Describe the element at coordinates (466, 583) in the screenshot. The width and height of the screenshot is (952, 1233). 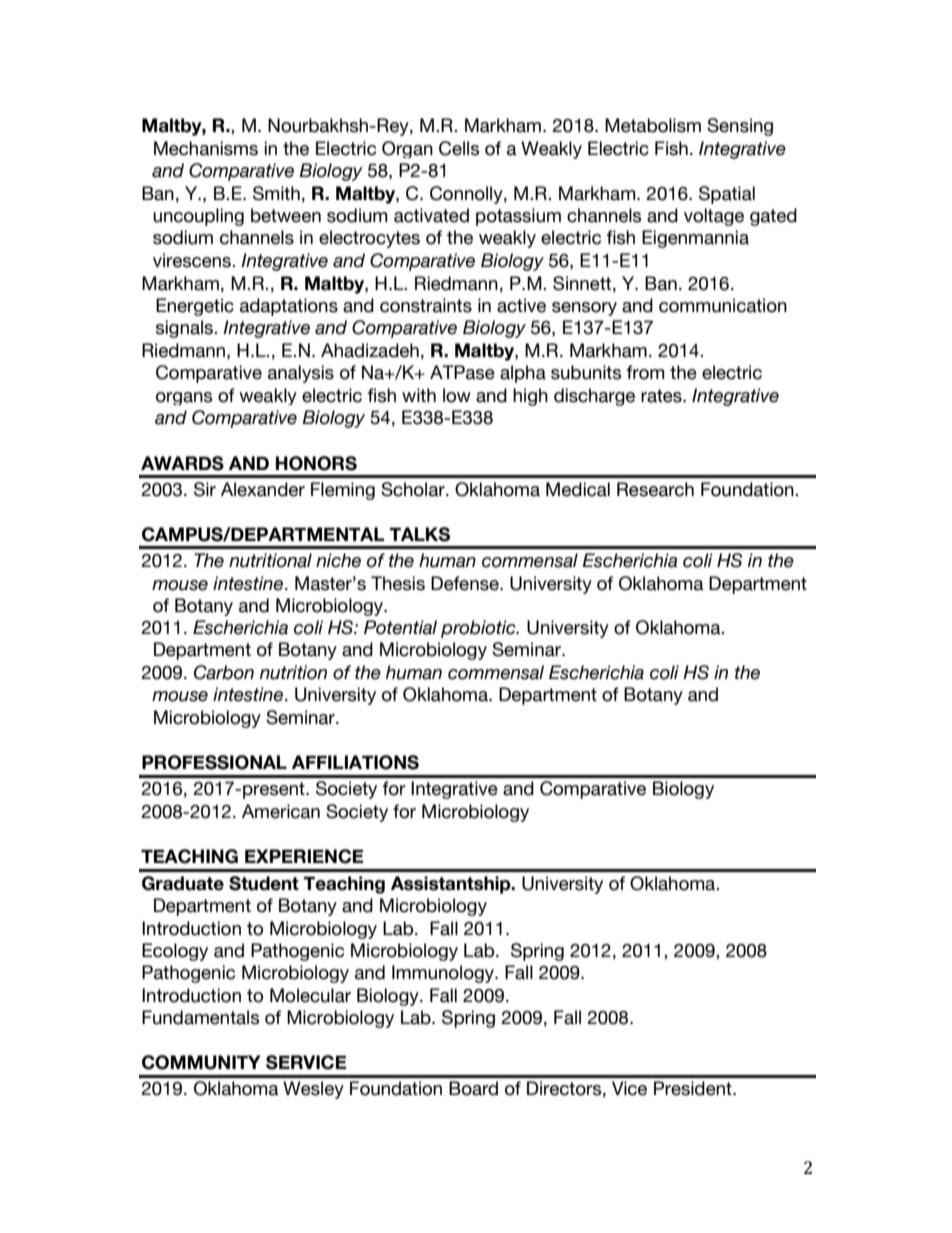
I see `Defense` at that location.
